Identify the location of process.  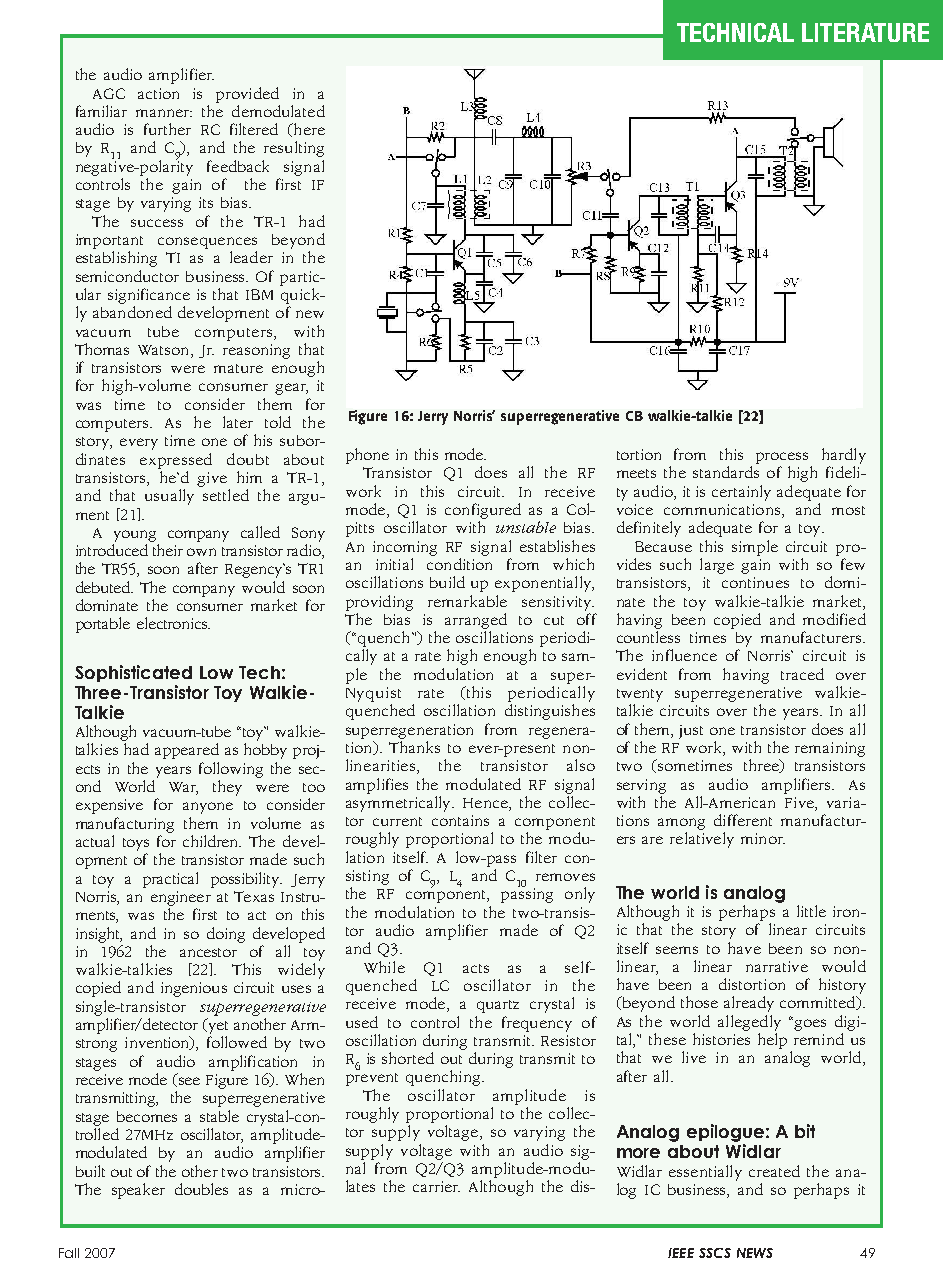
(782, 458).
